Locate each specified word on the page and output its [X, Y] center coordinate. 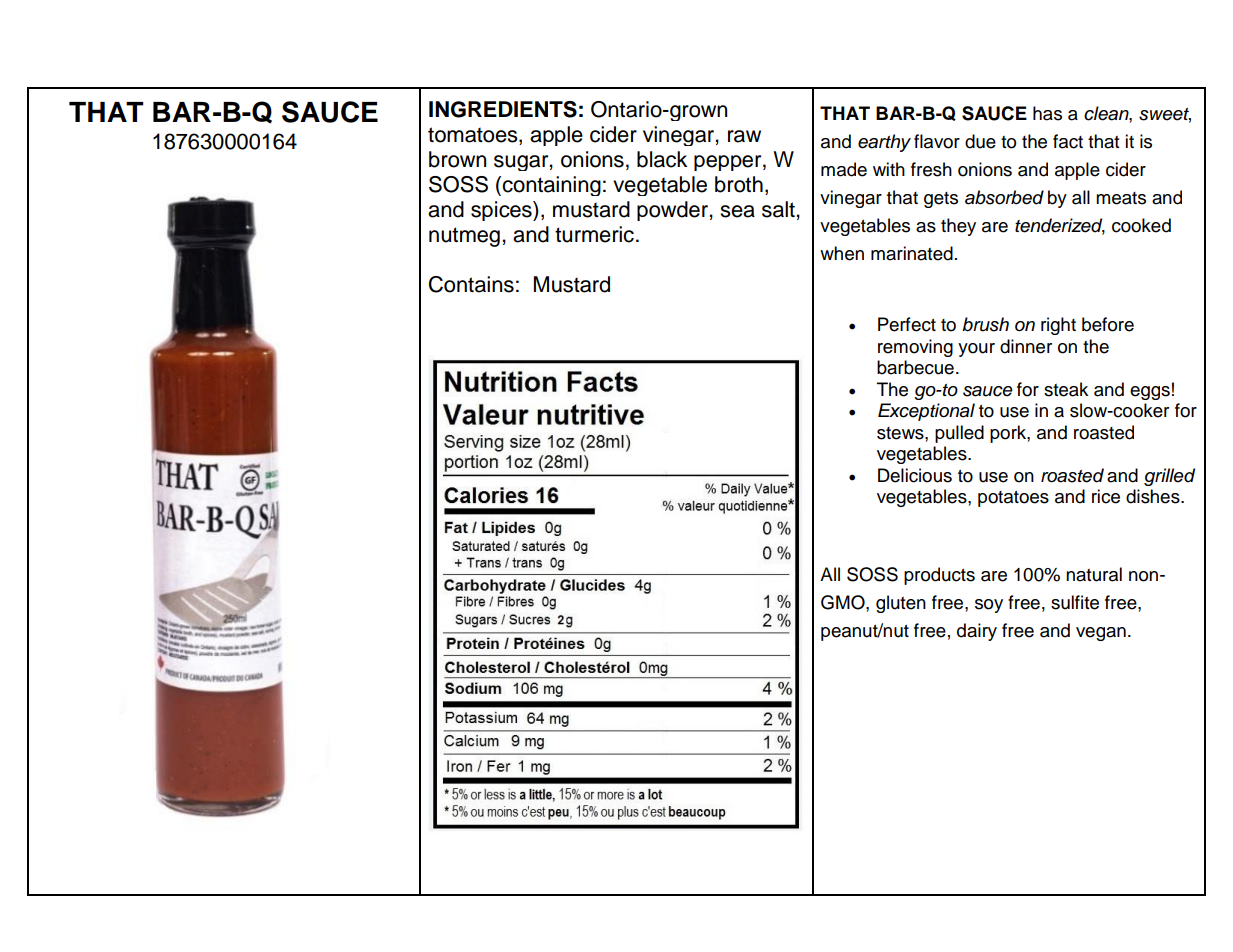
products [939, 576]
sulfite [1075, 602]
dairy [977, 632]
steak [1066, 389]
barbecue [915, 367]
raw [744, 136]
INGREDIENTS [503, 109]
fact [1068, 141]
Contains [471, 284]
